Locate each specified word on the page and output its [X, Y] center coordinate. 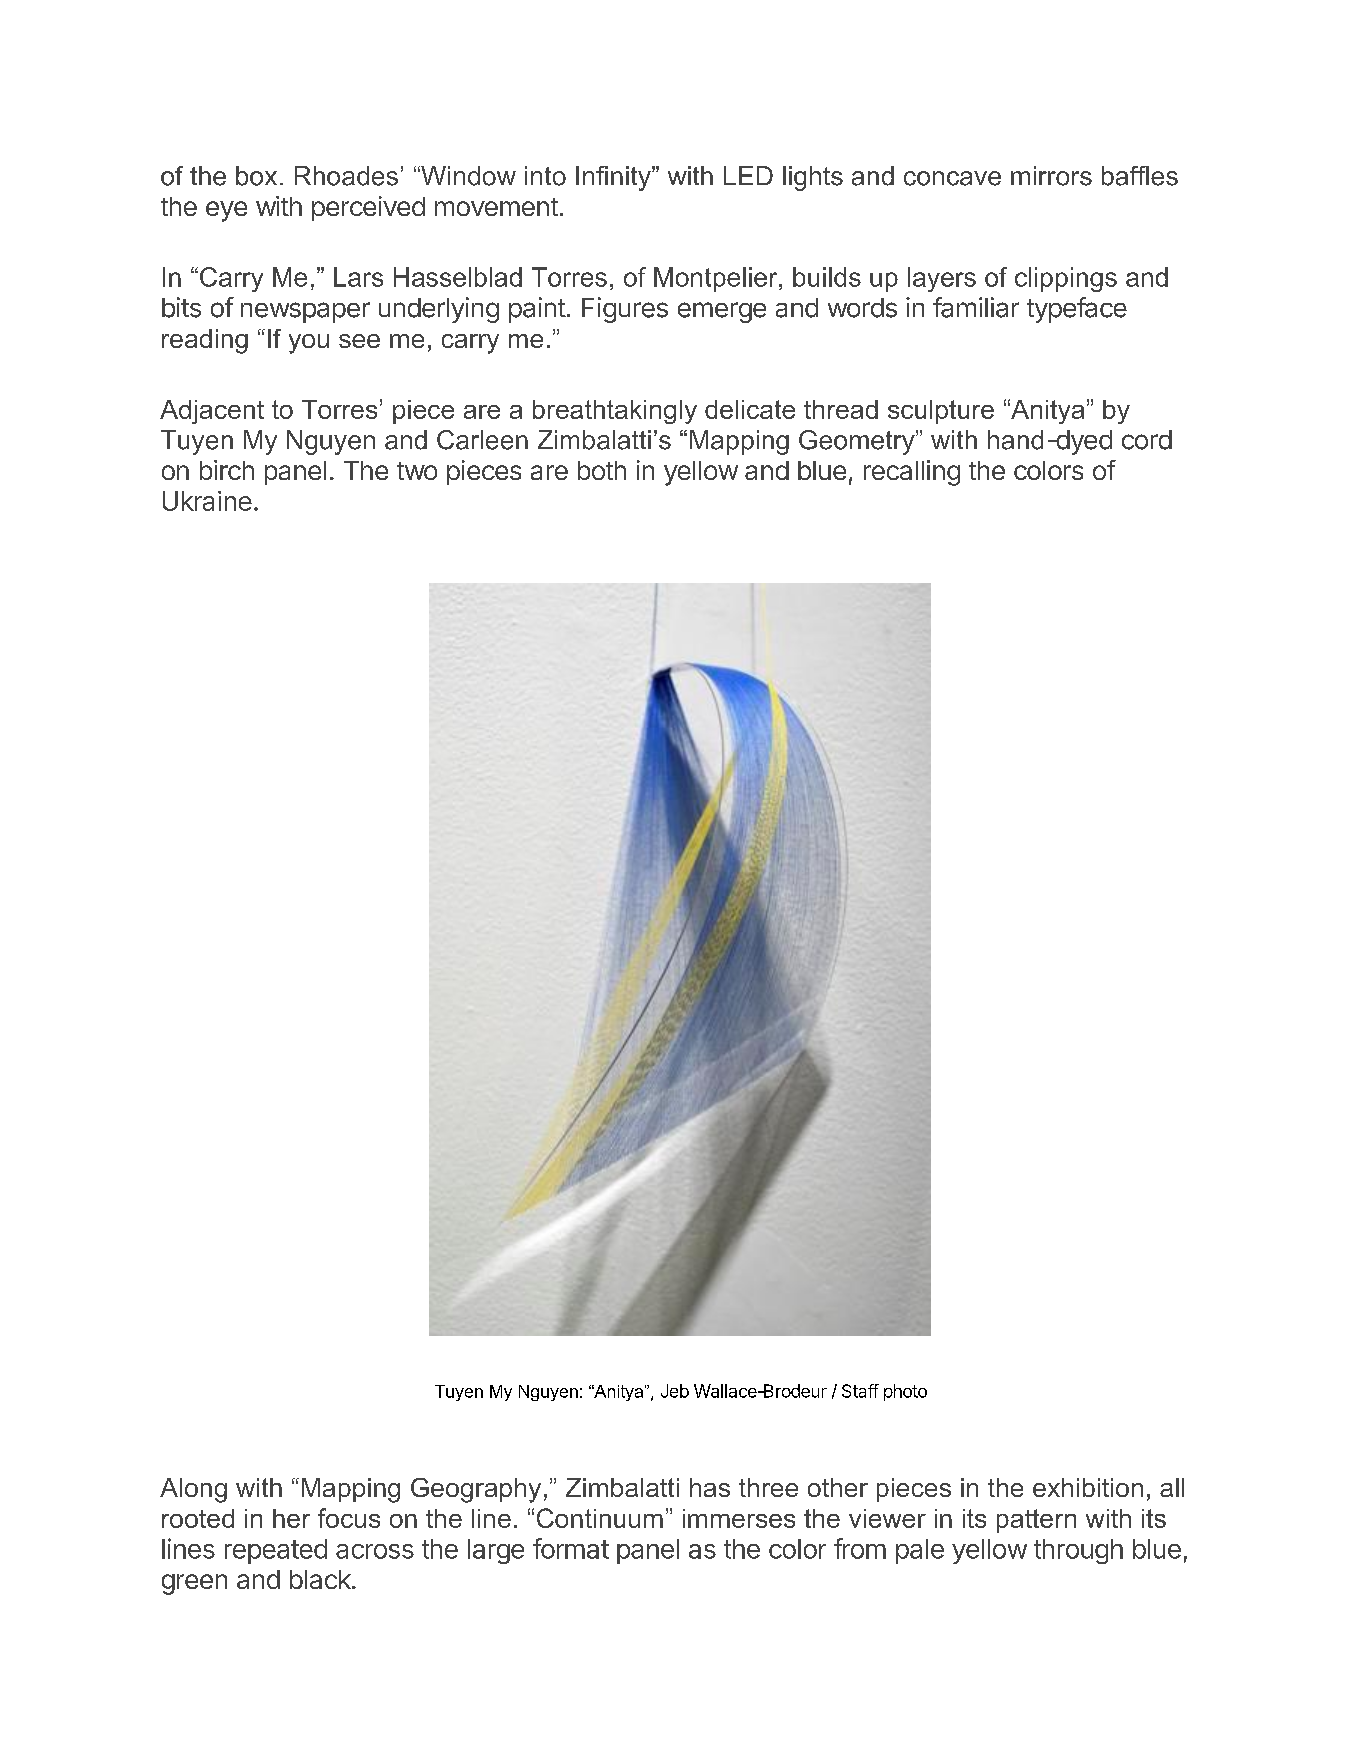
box [256, 176]
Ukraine [207, 501]
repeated [276, 1551]
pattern [1036, 1521]
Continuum [600, 1518]
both [602, 470]
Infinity [614, 178]
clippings [1066, 279]
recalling [912, 473]
